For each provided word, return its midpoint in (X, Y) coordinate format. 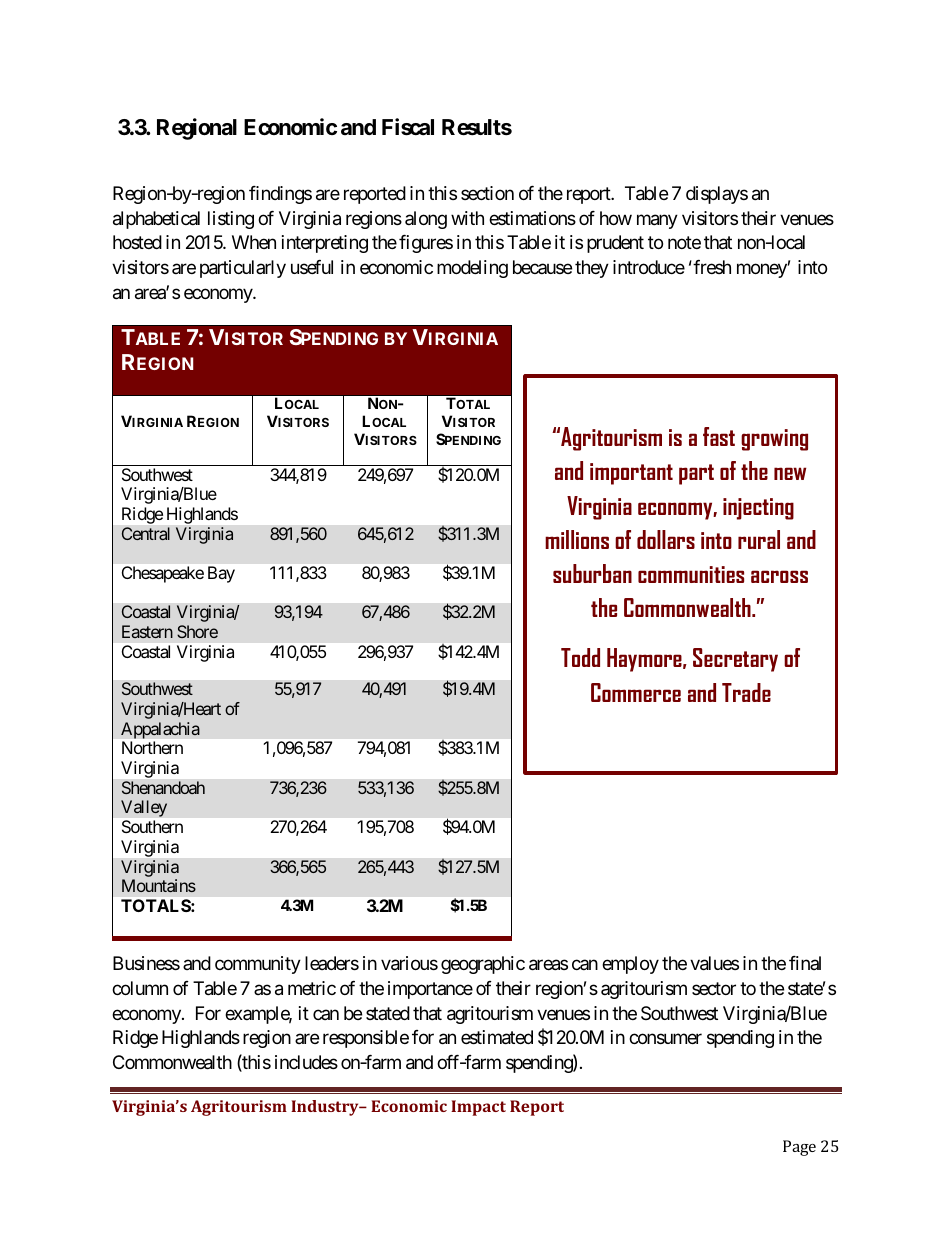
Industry (326, 1108)
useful (312, 267)
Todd (580, 657)
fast (719, 436)
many (657, 221)
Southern (152, 826)
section (487, 193)
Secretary (735, 660)
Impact (478, 1108)
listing (231, 220)
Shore (197, 631)
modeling (472, 269)
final (805, 963)
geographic (483, 965)
